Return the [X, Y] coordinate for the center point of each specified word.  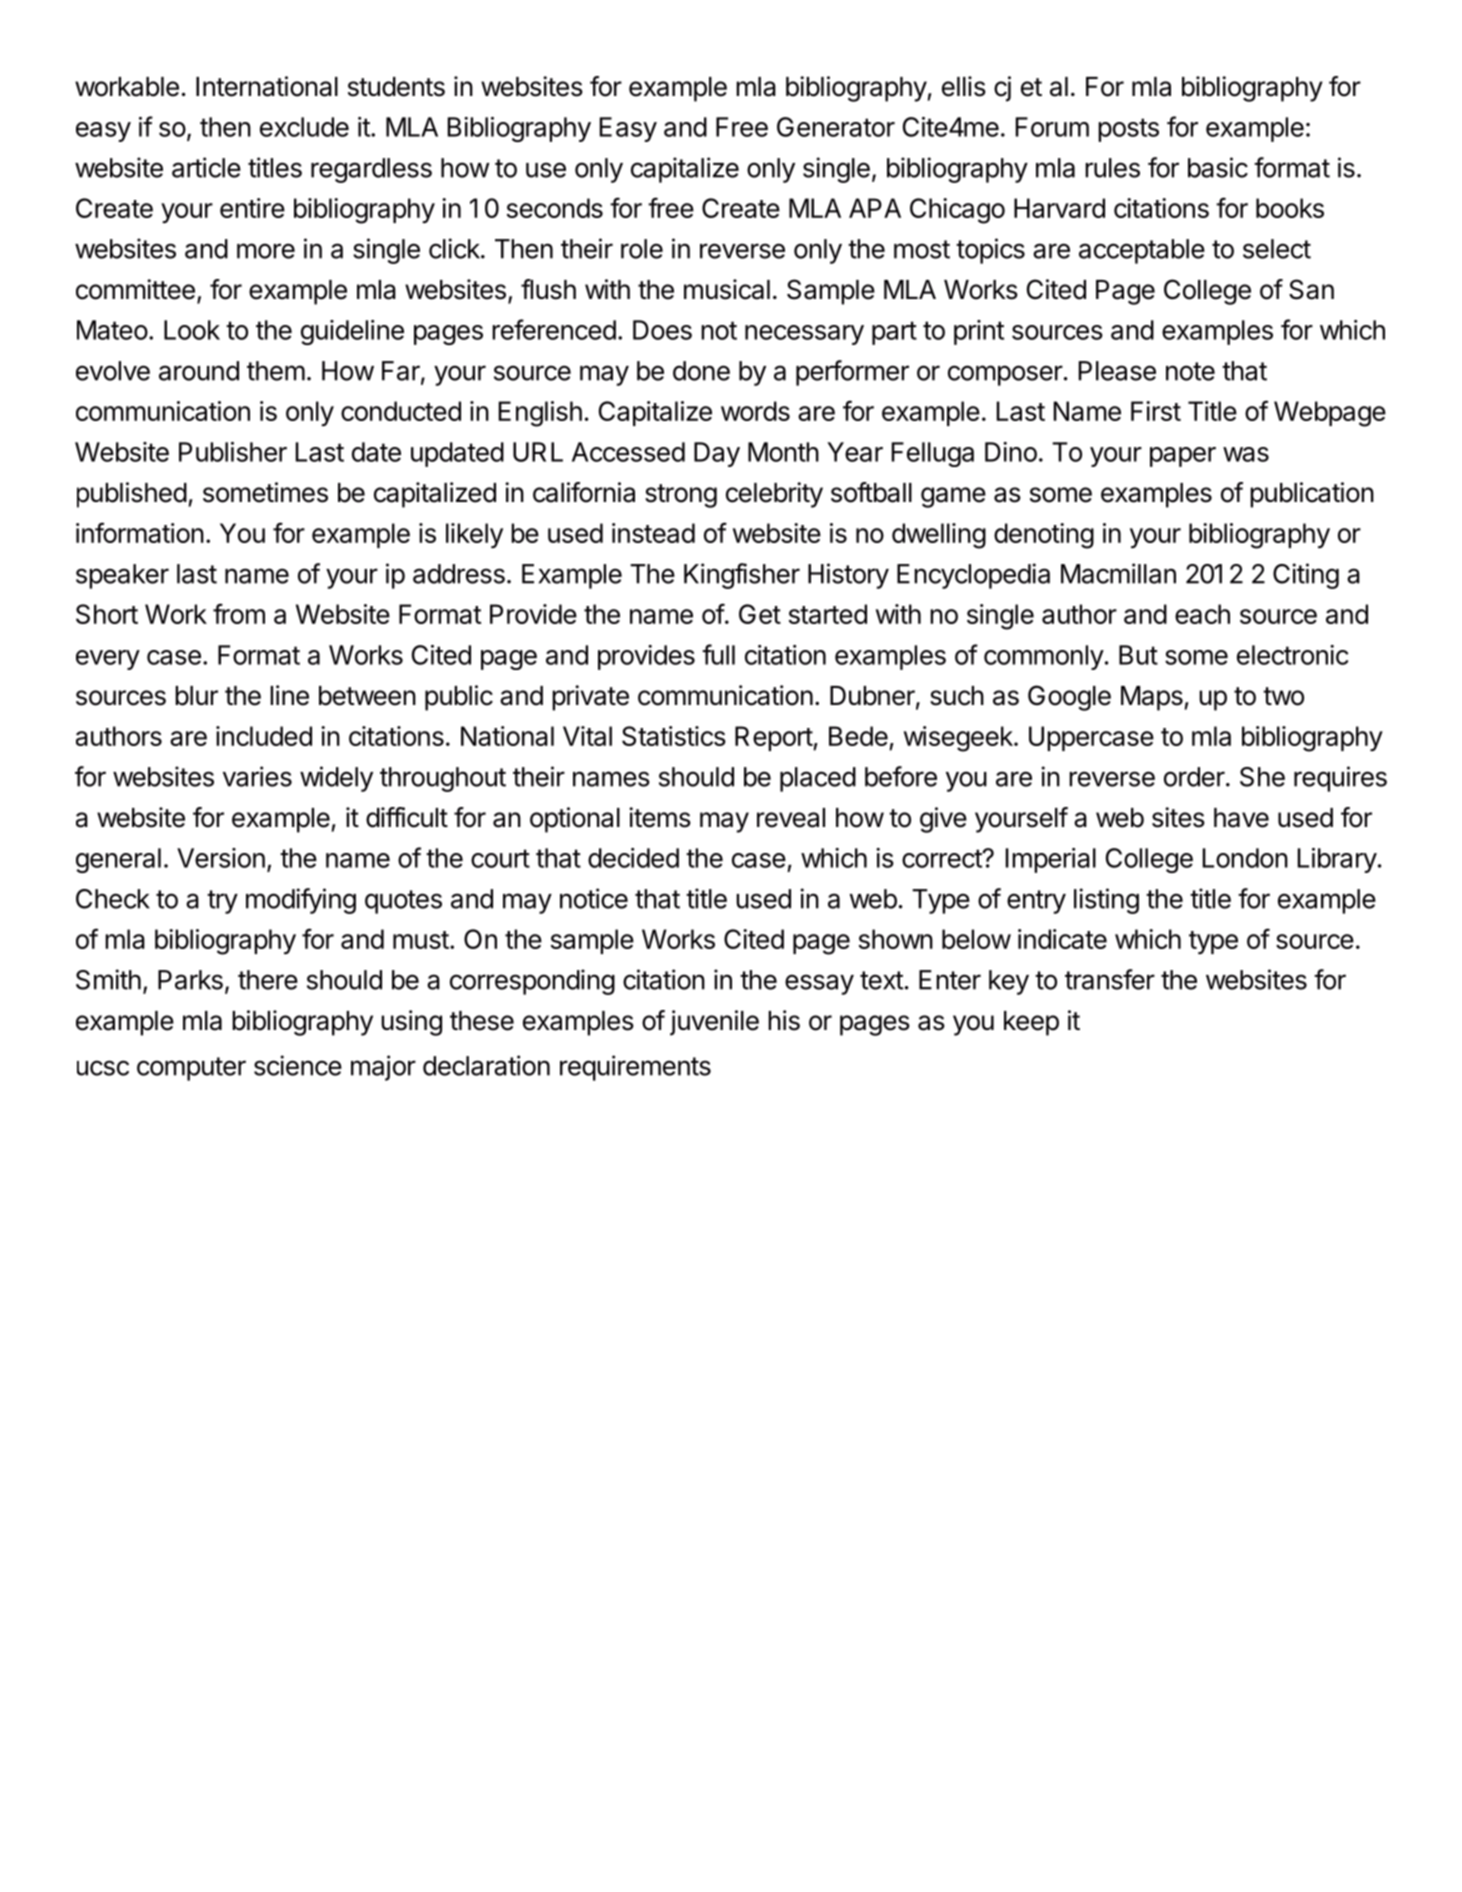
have [1241, 818]
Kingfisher [742, 576]
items [660, 817]
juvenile [714, 1023]
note [1190, 371]
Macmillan [1118, 573]
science [298, 1065]
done [701, 371]
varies [257, 776]
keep [1031, 1023]
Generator [836, 127]
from [239, 613]
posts [1128, 130]
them [276, 371]
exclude [304, 127]
